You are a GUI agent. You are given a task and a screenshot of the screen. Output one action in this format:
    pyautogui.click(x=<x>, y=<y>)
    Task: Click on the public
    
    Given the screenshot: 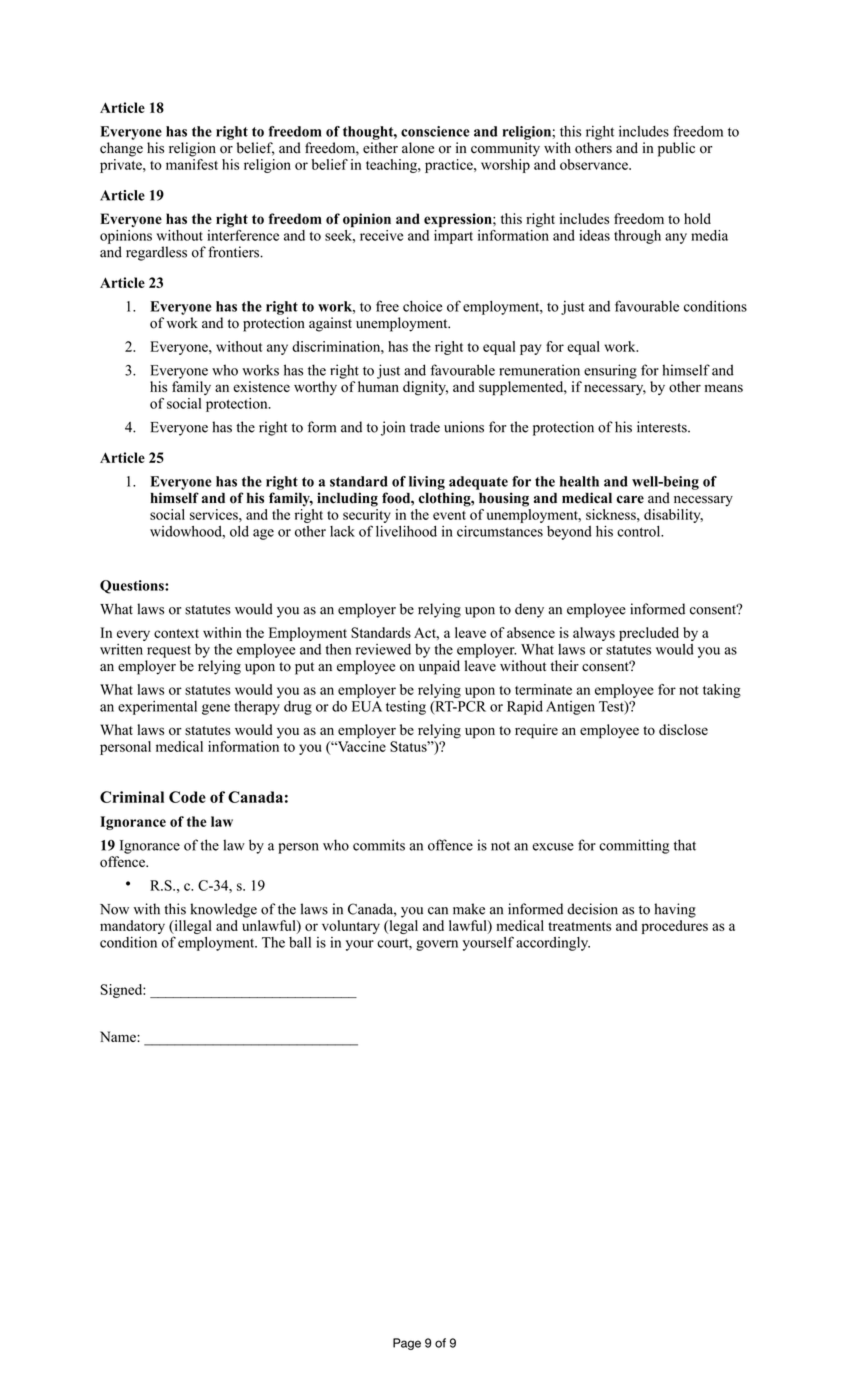 What is the action you would take?
    pyautogui.click(x=676, y=149)
